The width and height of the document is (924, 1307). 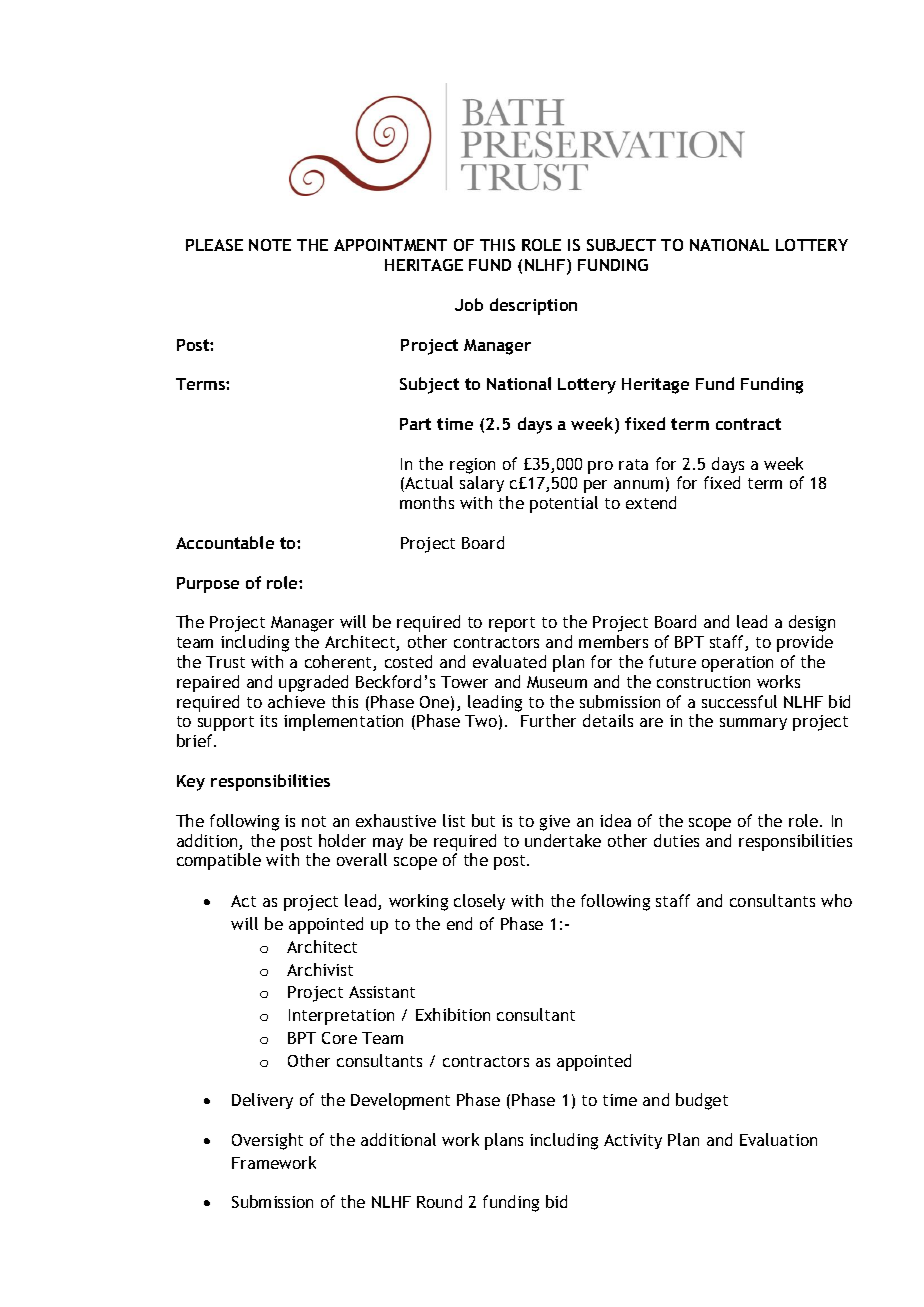 I want to click on its, so click(x=268, y=721).
